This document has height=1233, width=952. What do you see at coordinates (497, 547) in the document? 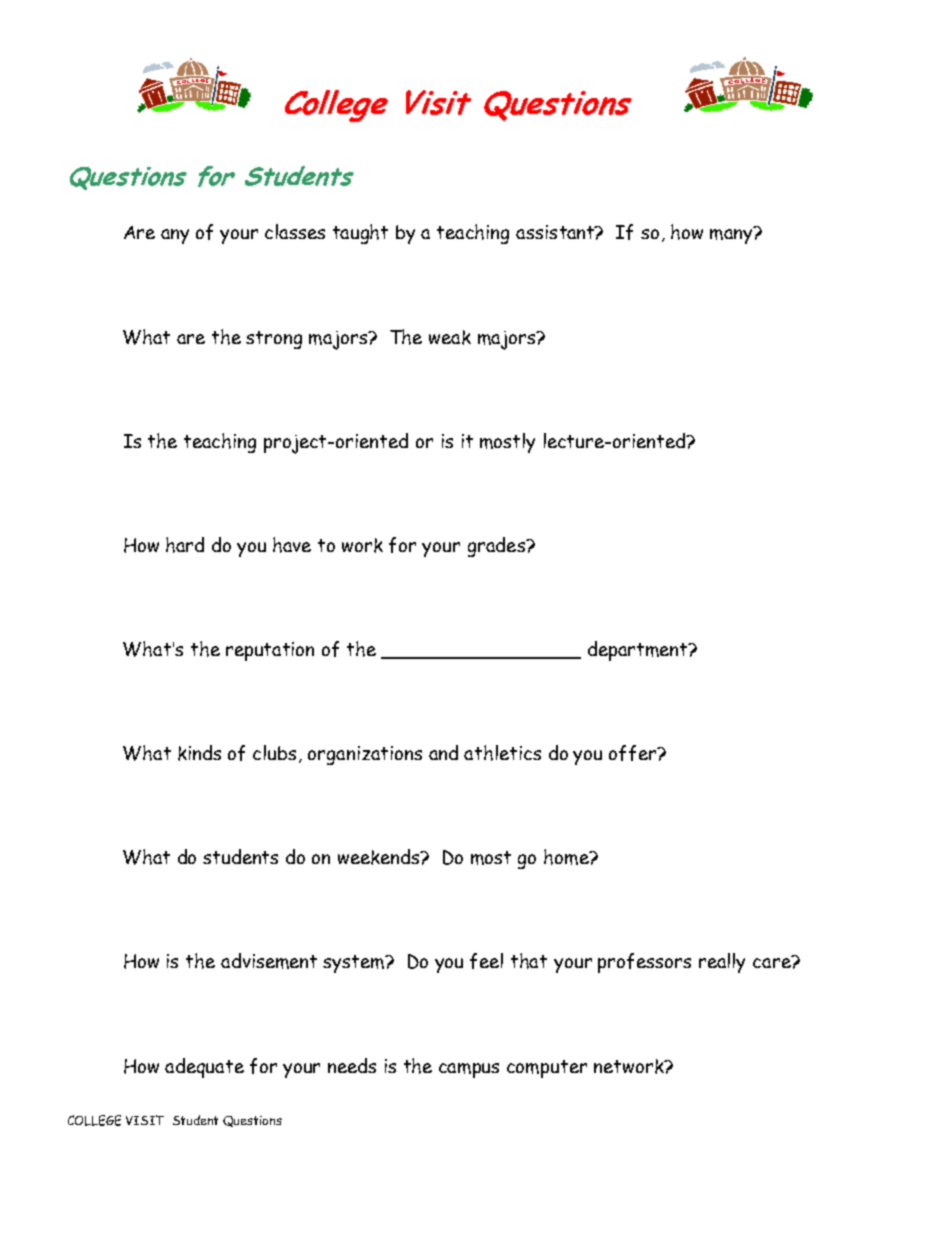
I see `grades` at bounding box center [497, 547].
